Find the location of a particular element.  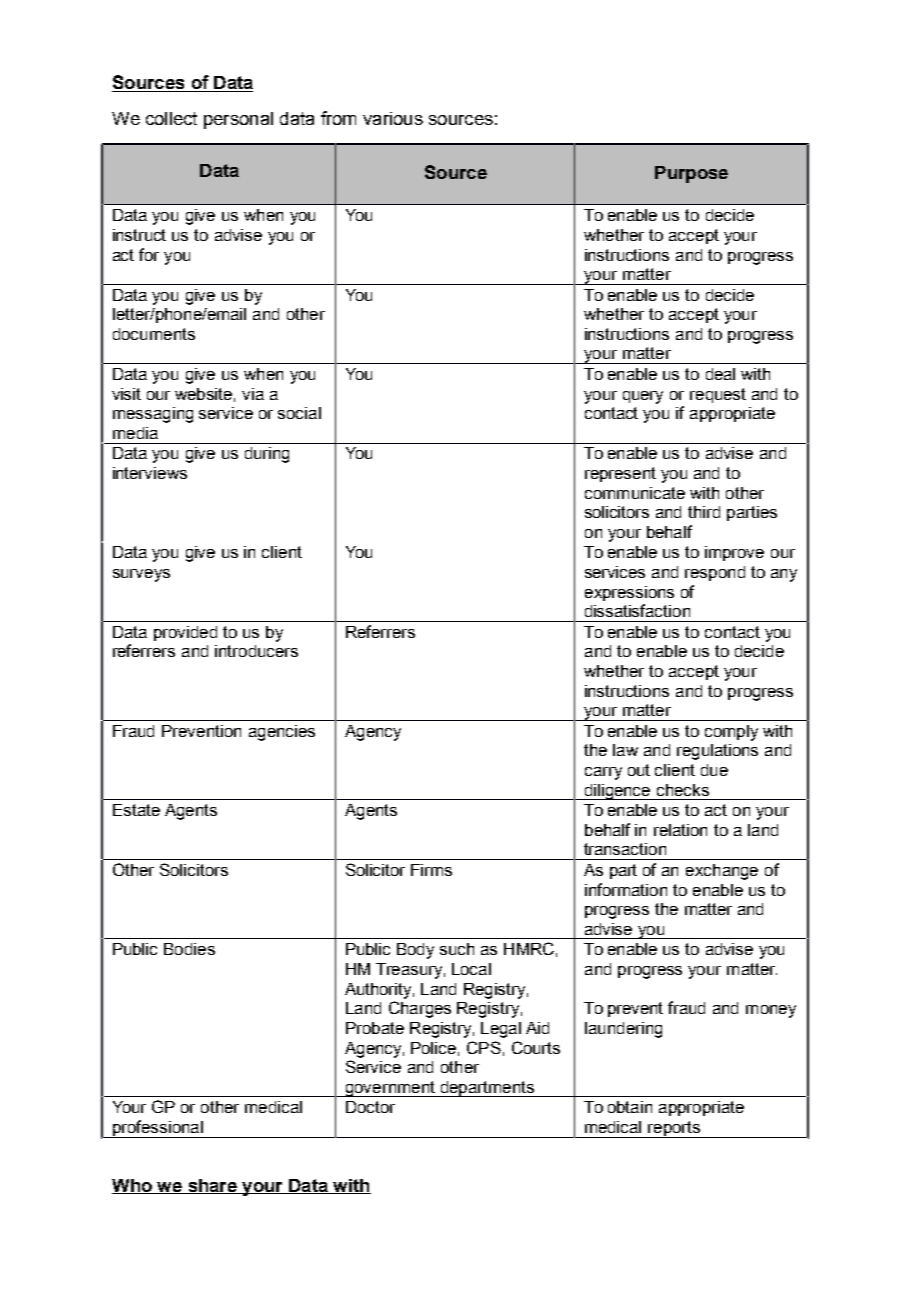

reports is located at coordinates (674, 1129).
